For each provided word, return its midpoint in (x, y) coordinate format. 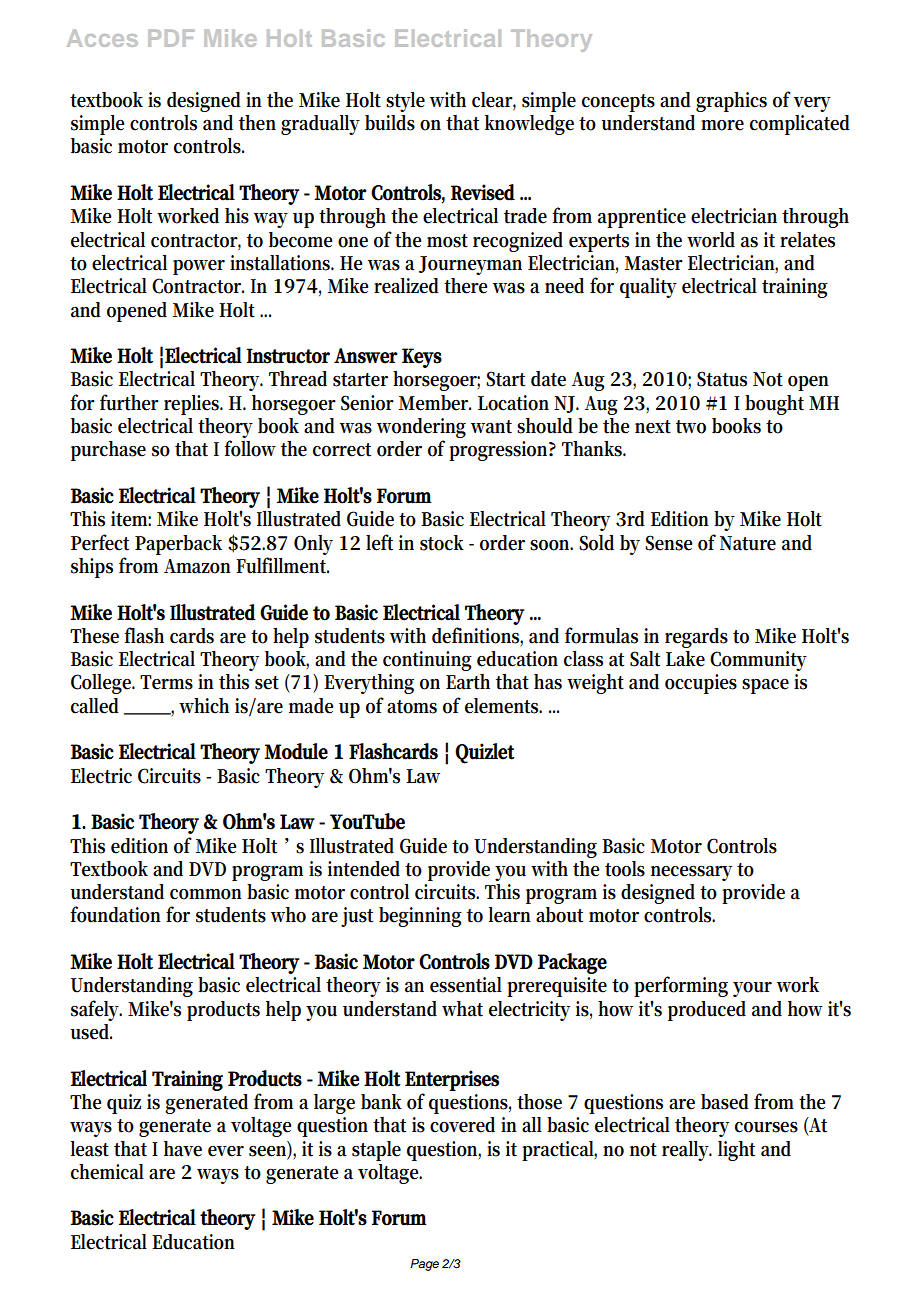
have (183, 1149)
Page (424, 1265)
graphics (731, 102)
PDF (171, 38)
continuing (427, 661)
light (736, 1151)
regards (696, 638)
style (405, 102)
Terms (166, 682)
